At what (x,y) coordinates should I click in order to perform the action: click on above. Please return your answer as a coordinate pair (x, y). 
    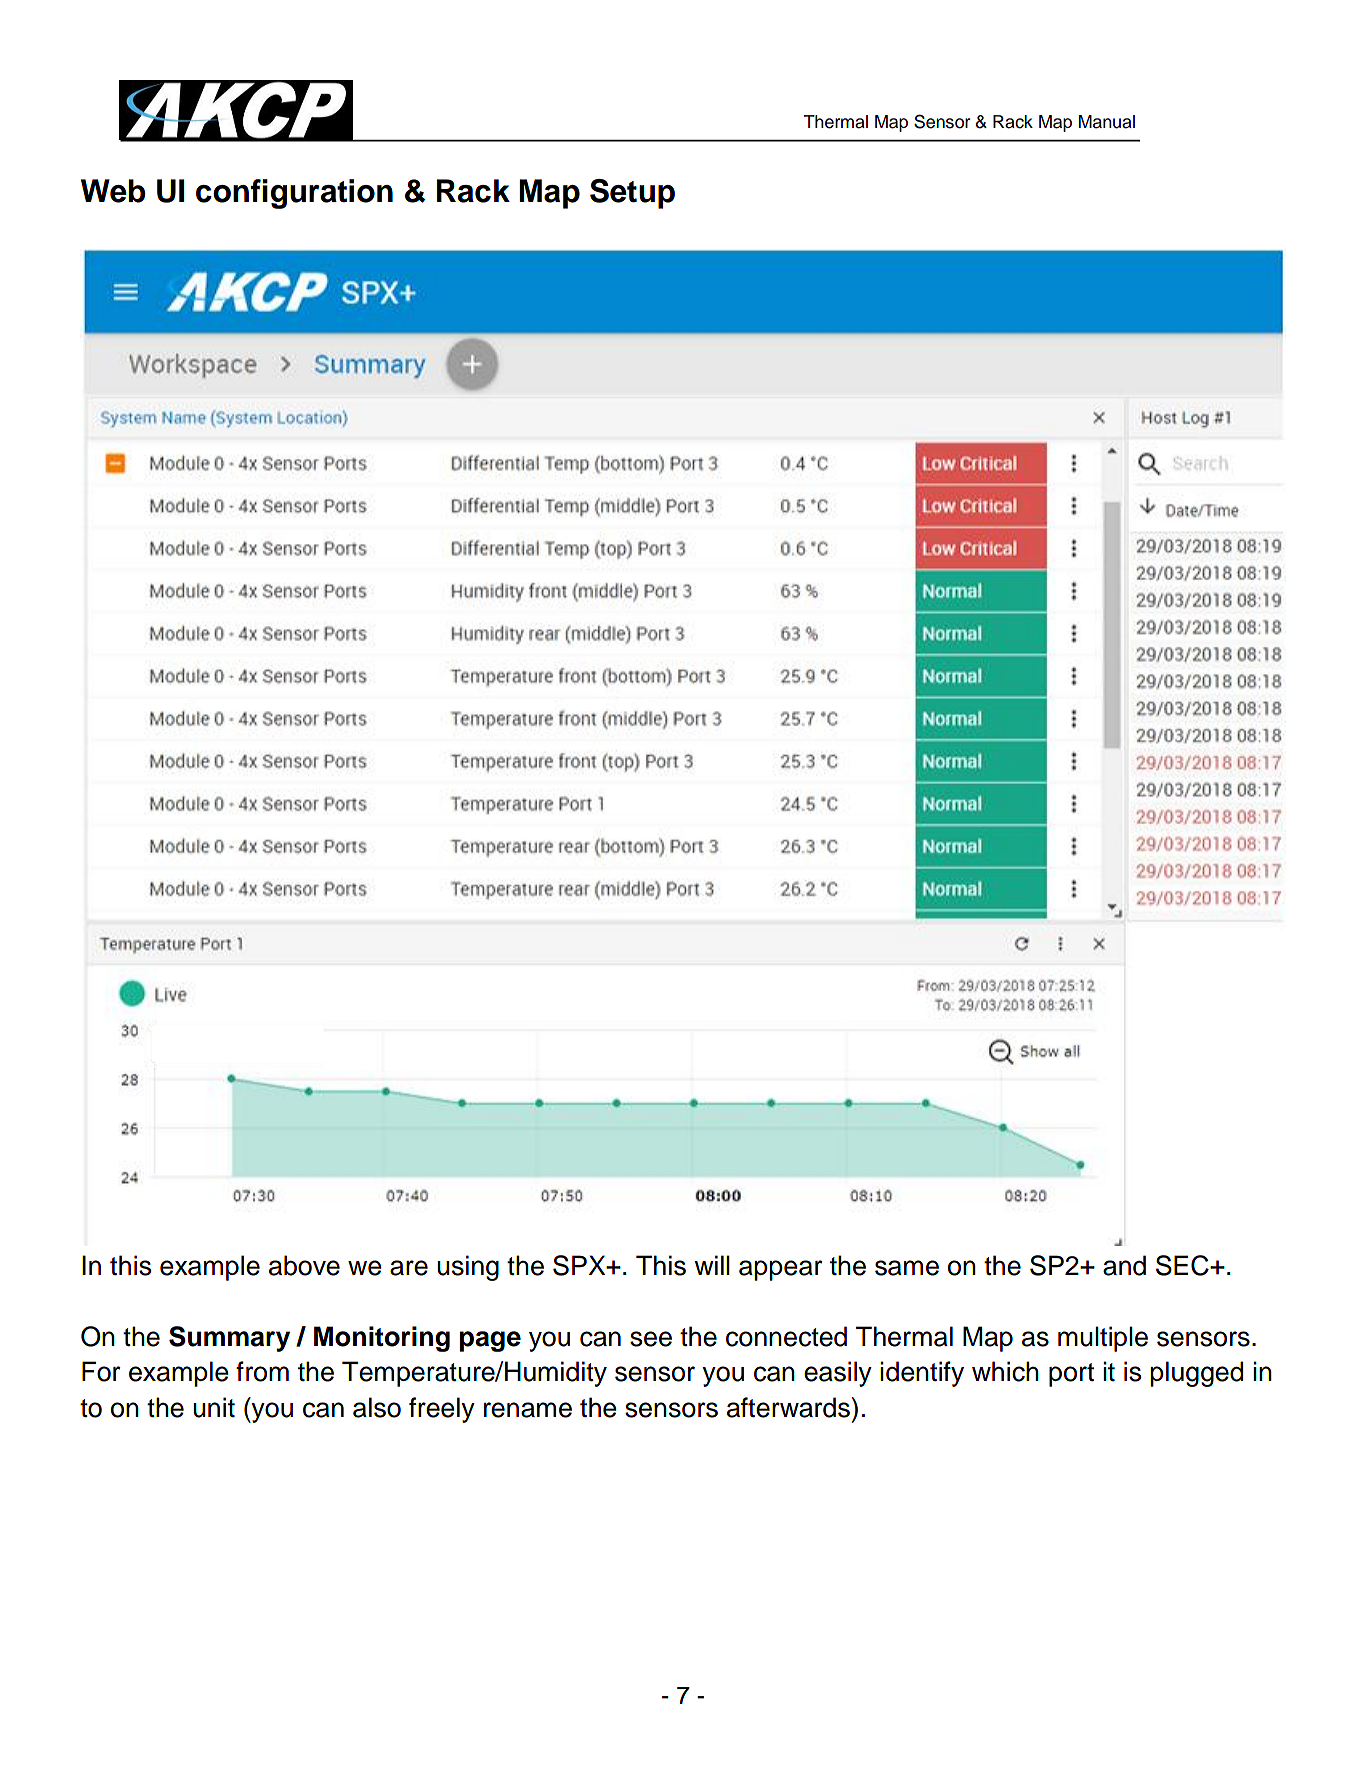
    Looking at the image, I should click on (304, 1265).
